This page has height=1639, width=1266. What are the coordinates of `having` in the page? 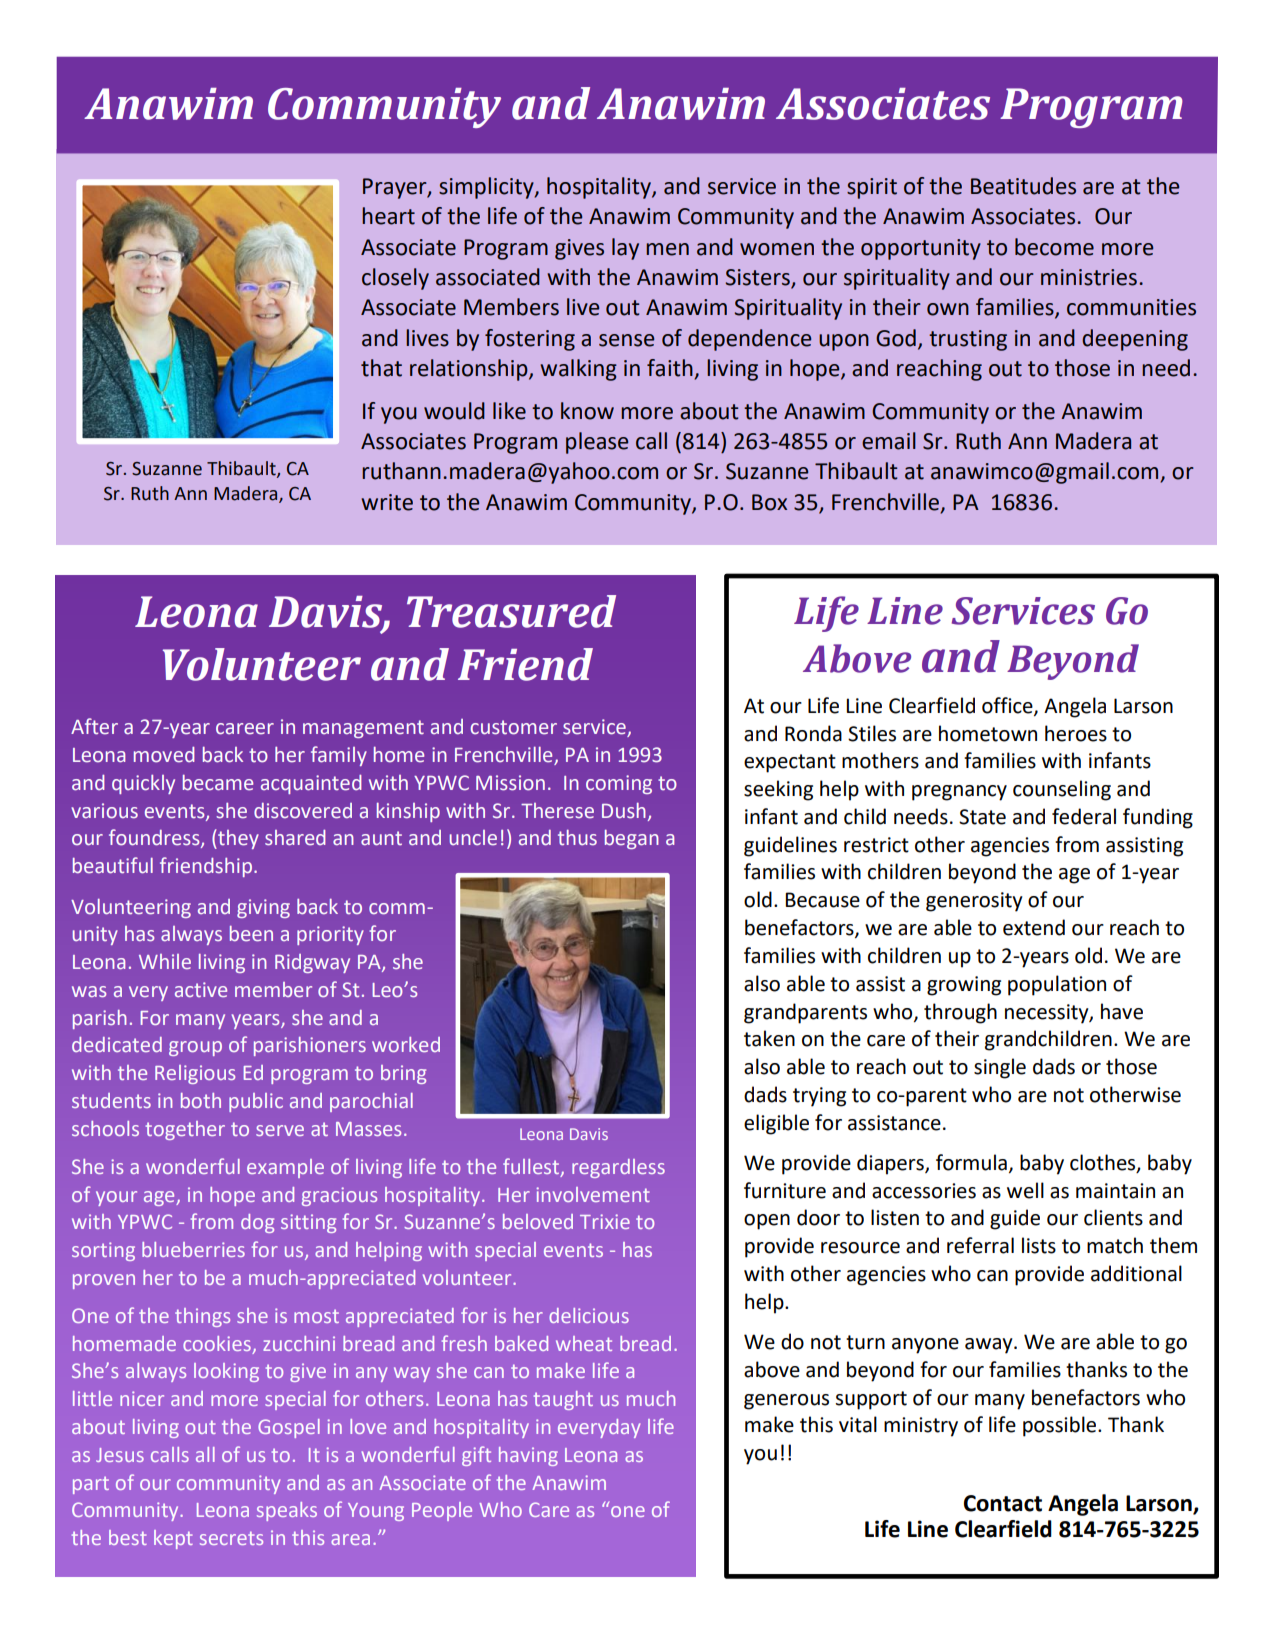 It's located at (528, 1456).
